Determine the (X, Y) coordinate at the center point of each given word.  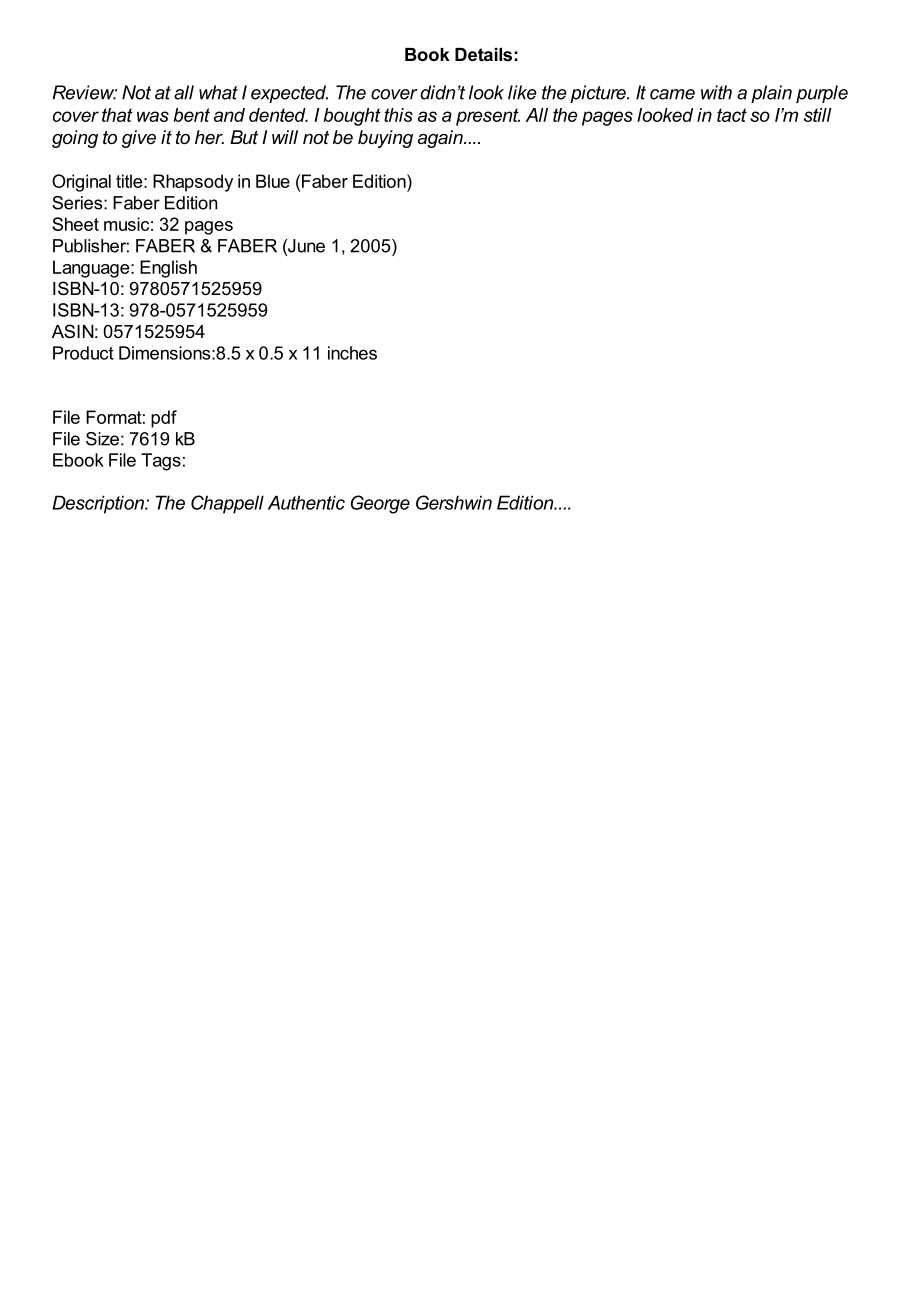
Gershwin (454, 502)
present (488, 117)
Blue (273, 181)
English (168, 269)
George (380, 504)
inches (352, 353)
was (153, 116)
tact (732, 115)
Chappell (227, 504)
